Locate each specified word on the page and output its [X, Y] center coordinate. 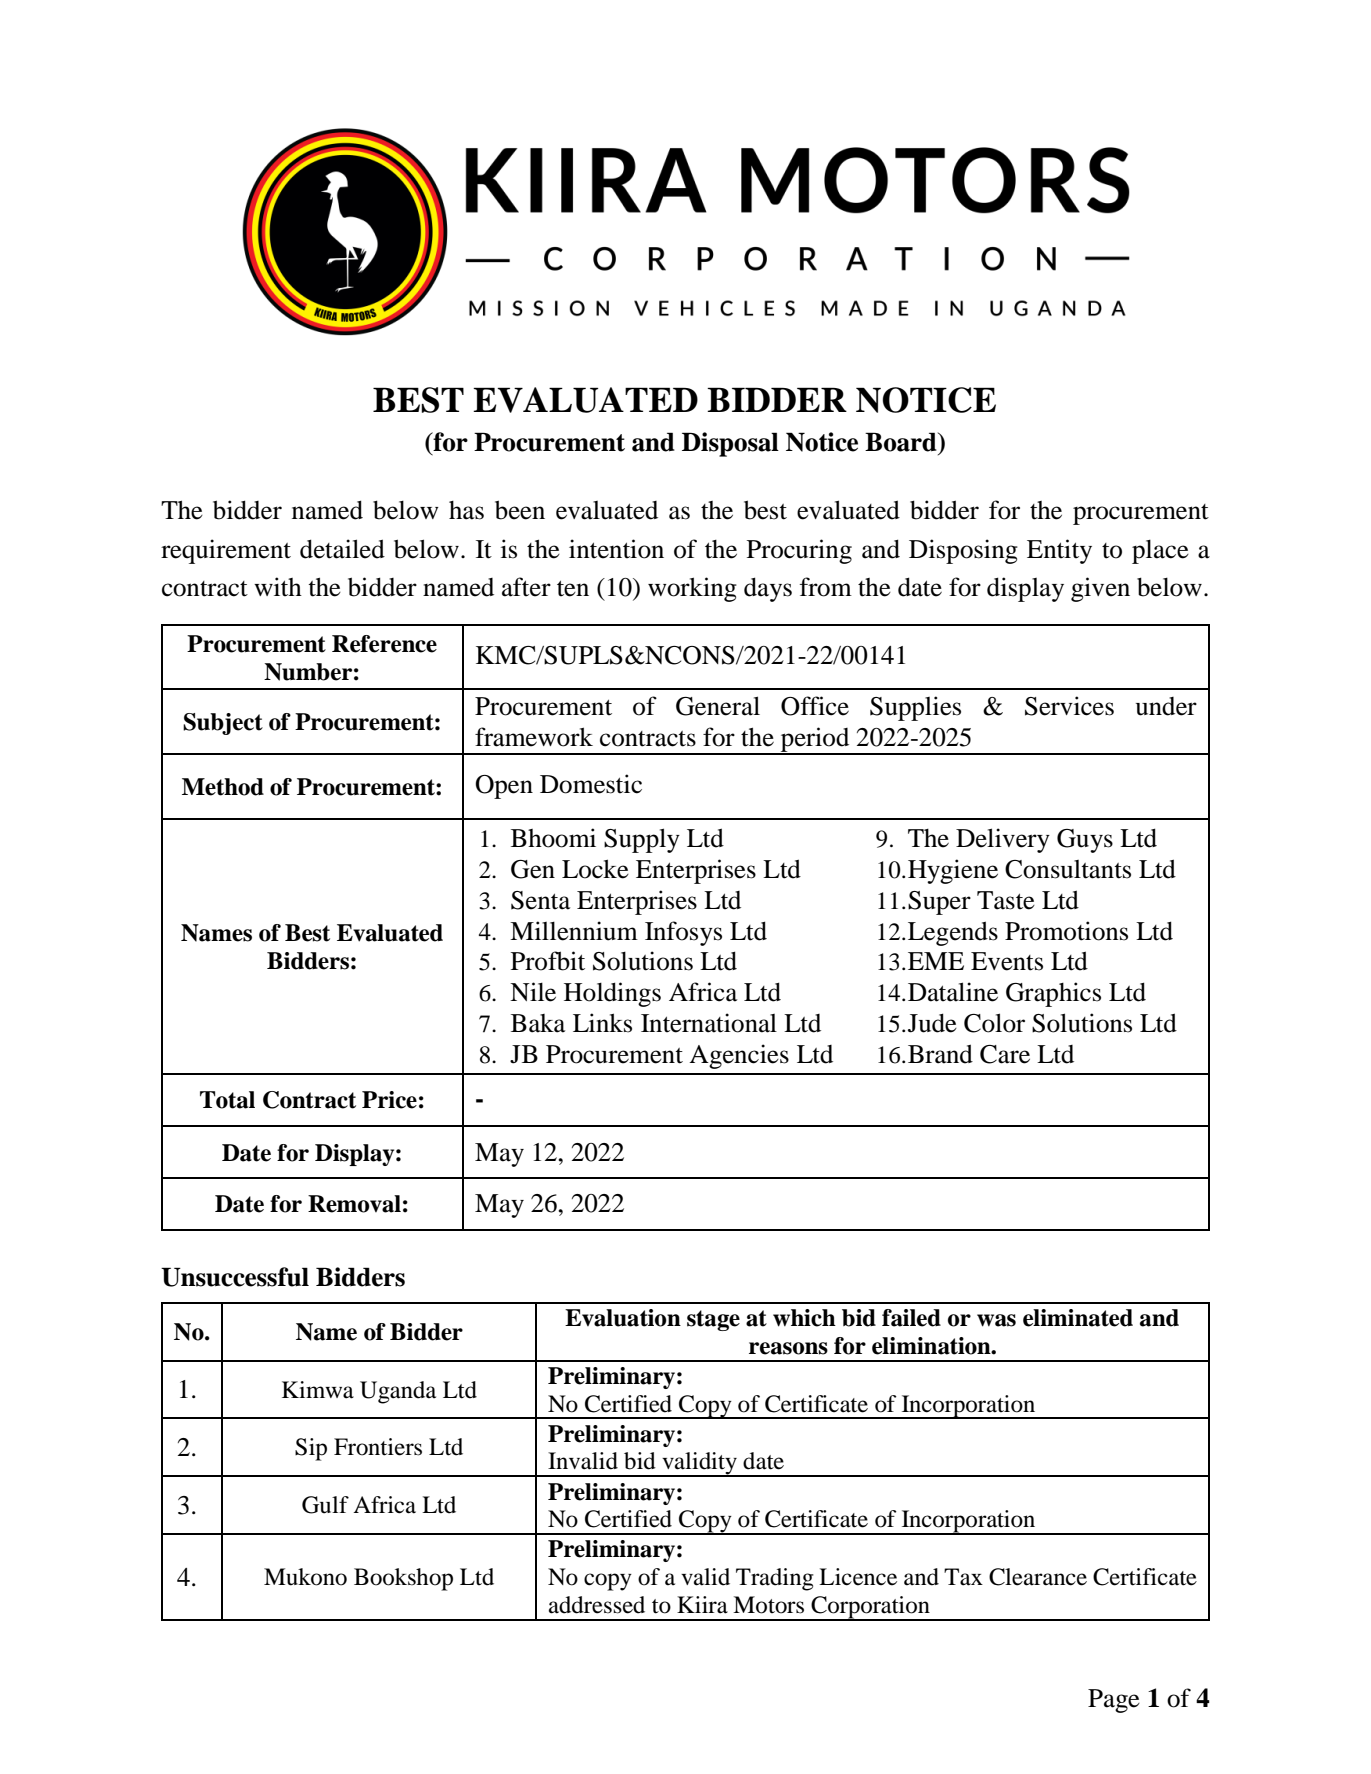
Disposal [730, 444]
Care [1005, 1054]
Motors [768, 1605]
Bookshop [403, 1579]
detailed [342, 549]
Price [389, 1100]
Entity [1059, 551]
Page [1114, 1701]
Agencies [739, 1056]
